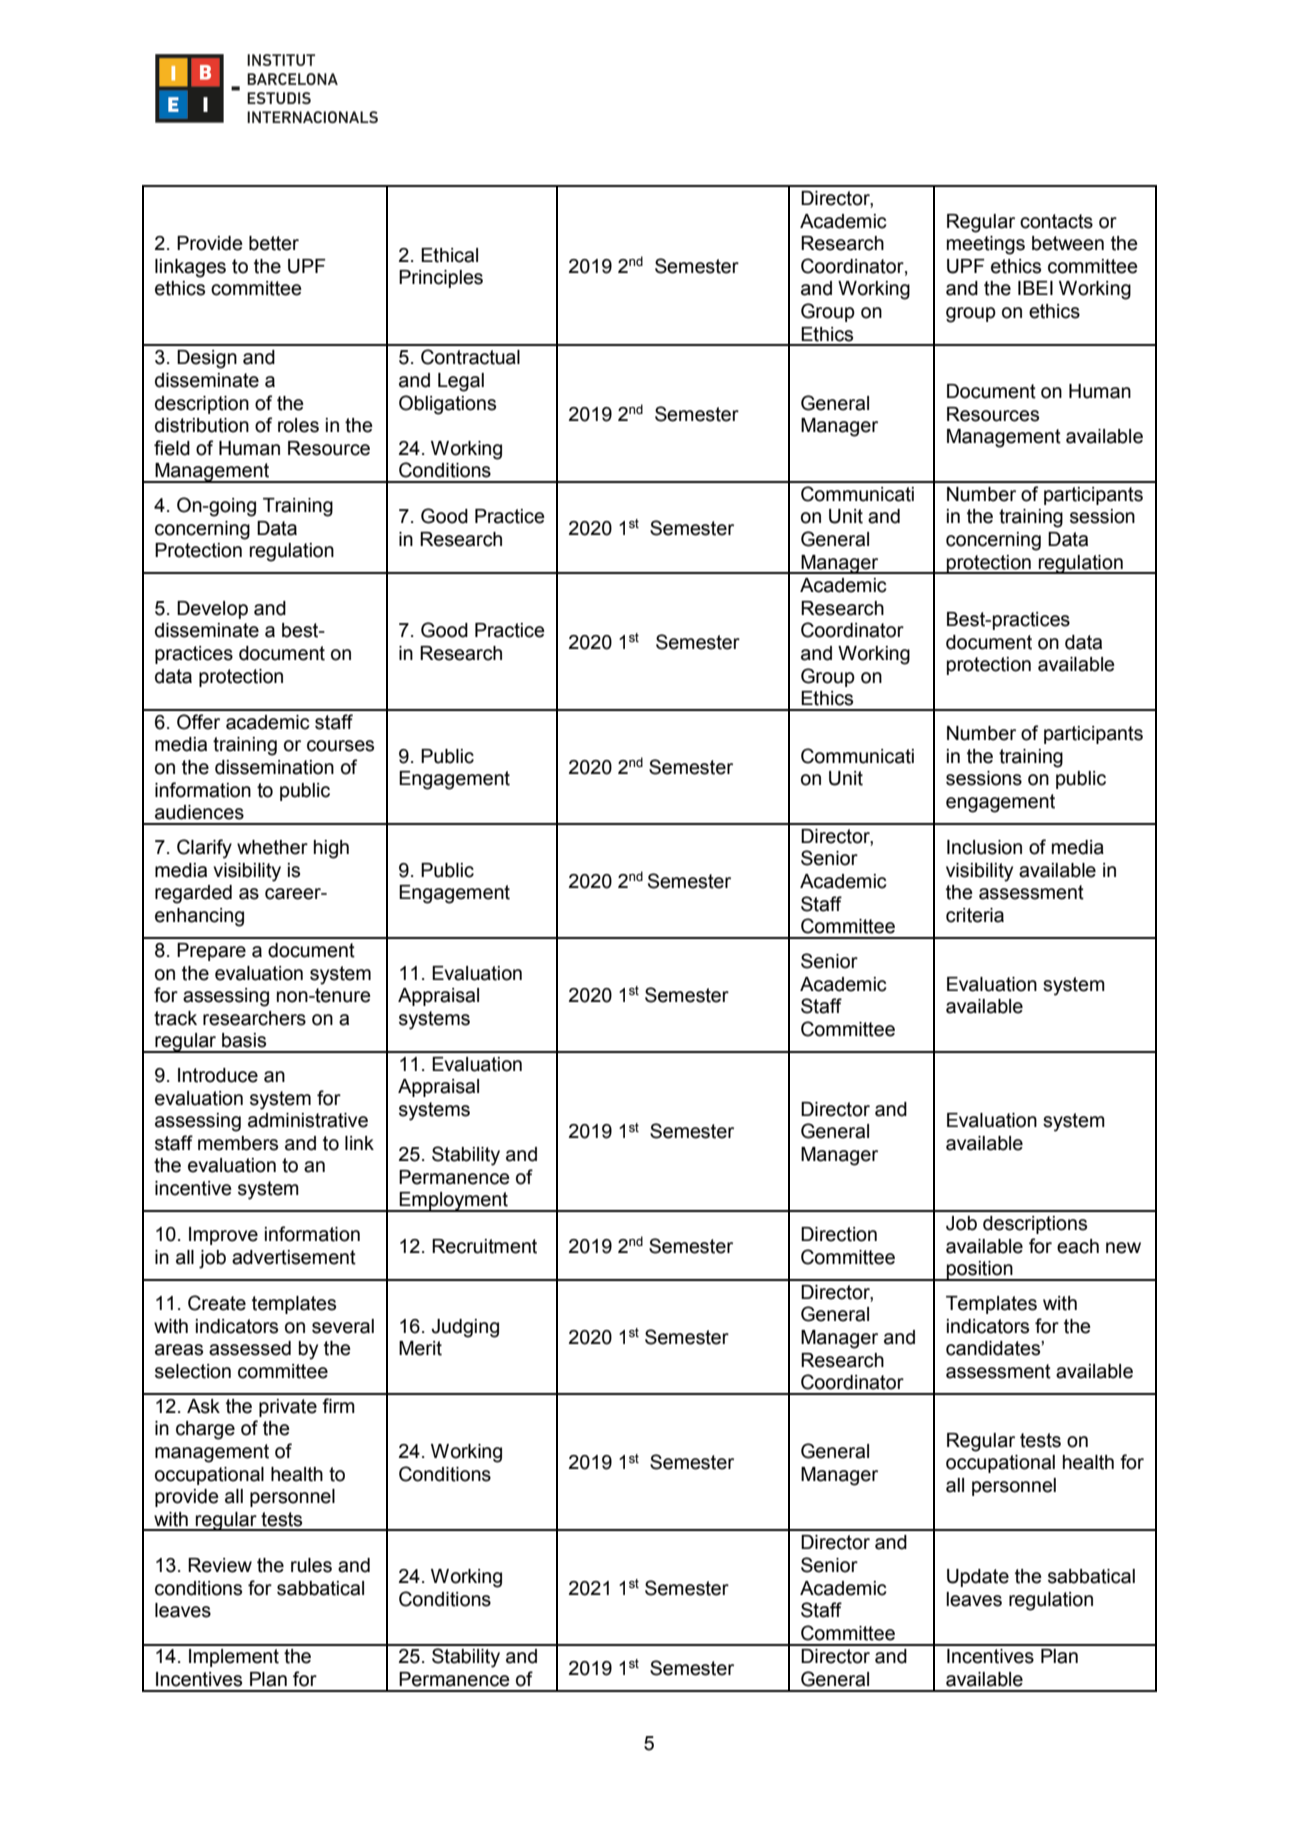  Describe the element at coordinates (980, 1271) in the image. I see `position` at that location.
